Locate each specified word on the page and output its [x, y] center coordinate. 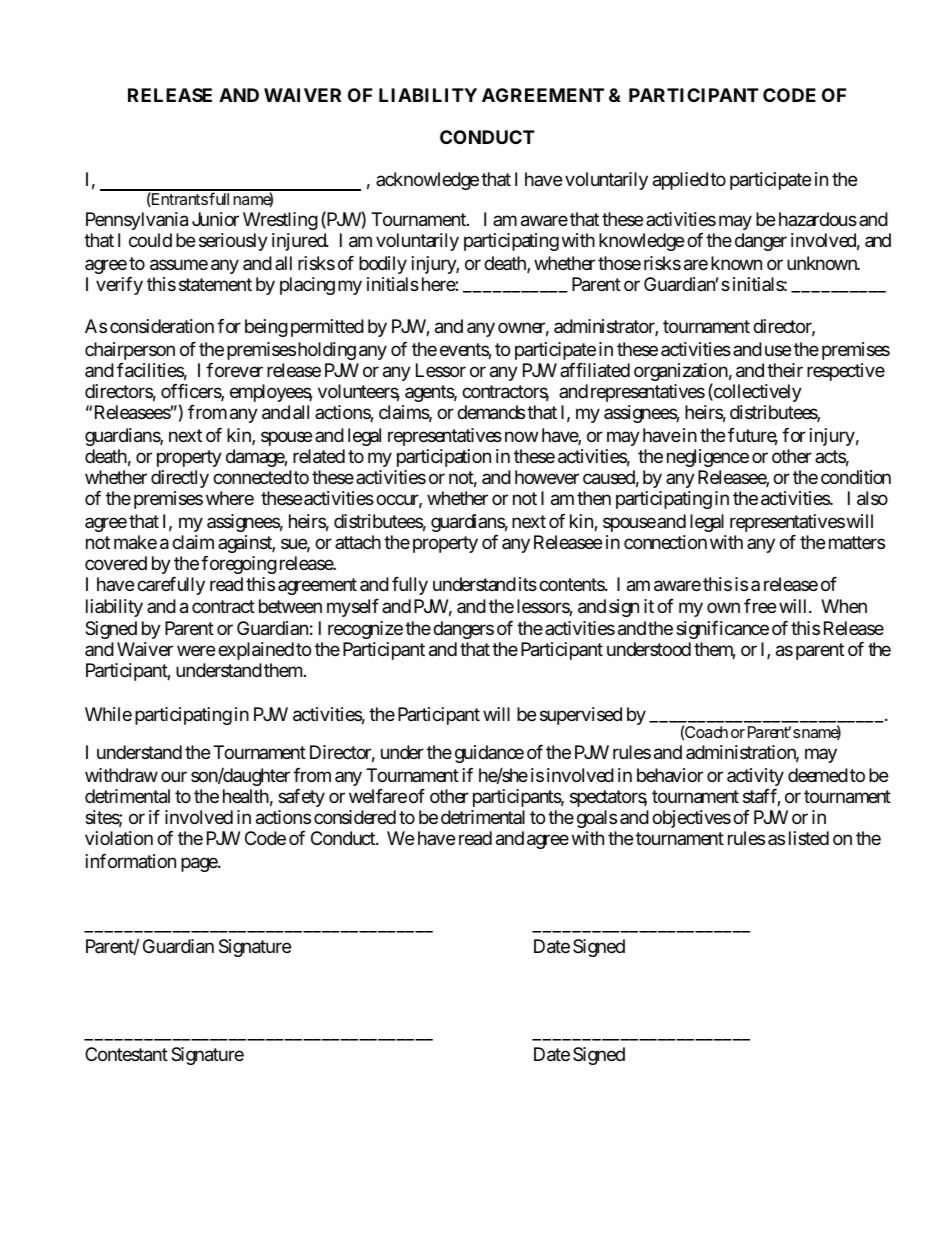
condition [856, 477]
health [246, 796]
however [547, 477]
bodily [383, 265]
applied [680, 181]
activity [755, 777]
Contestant [126, 1054]
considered [355, 817]
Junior [215, 219]
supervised [581, 716]
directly [180, 479]
